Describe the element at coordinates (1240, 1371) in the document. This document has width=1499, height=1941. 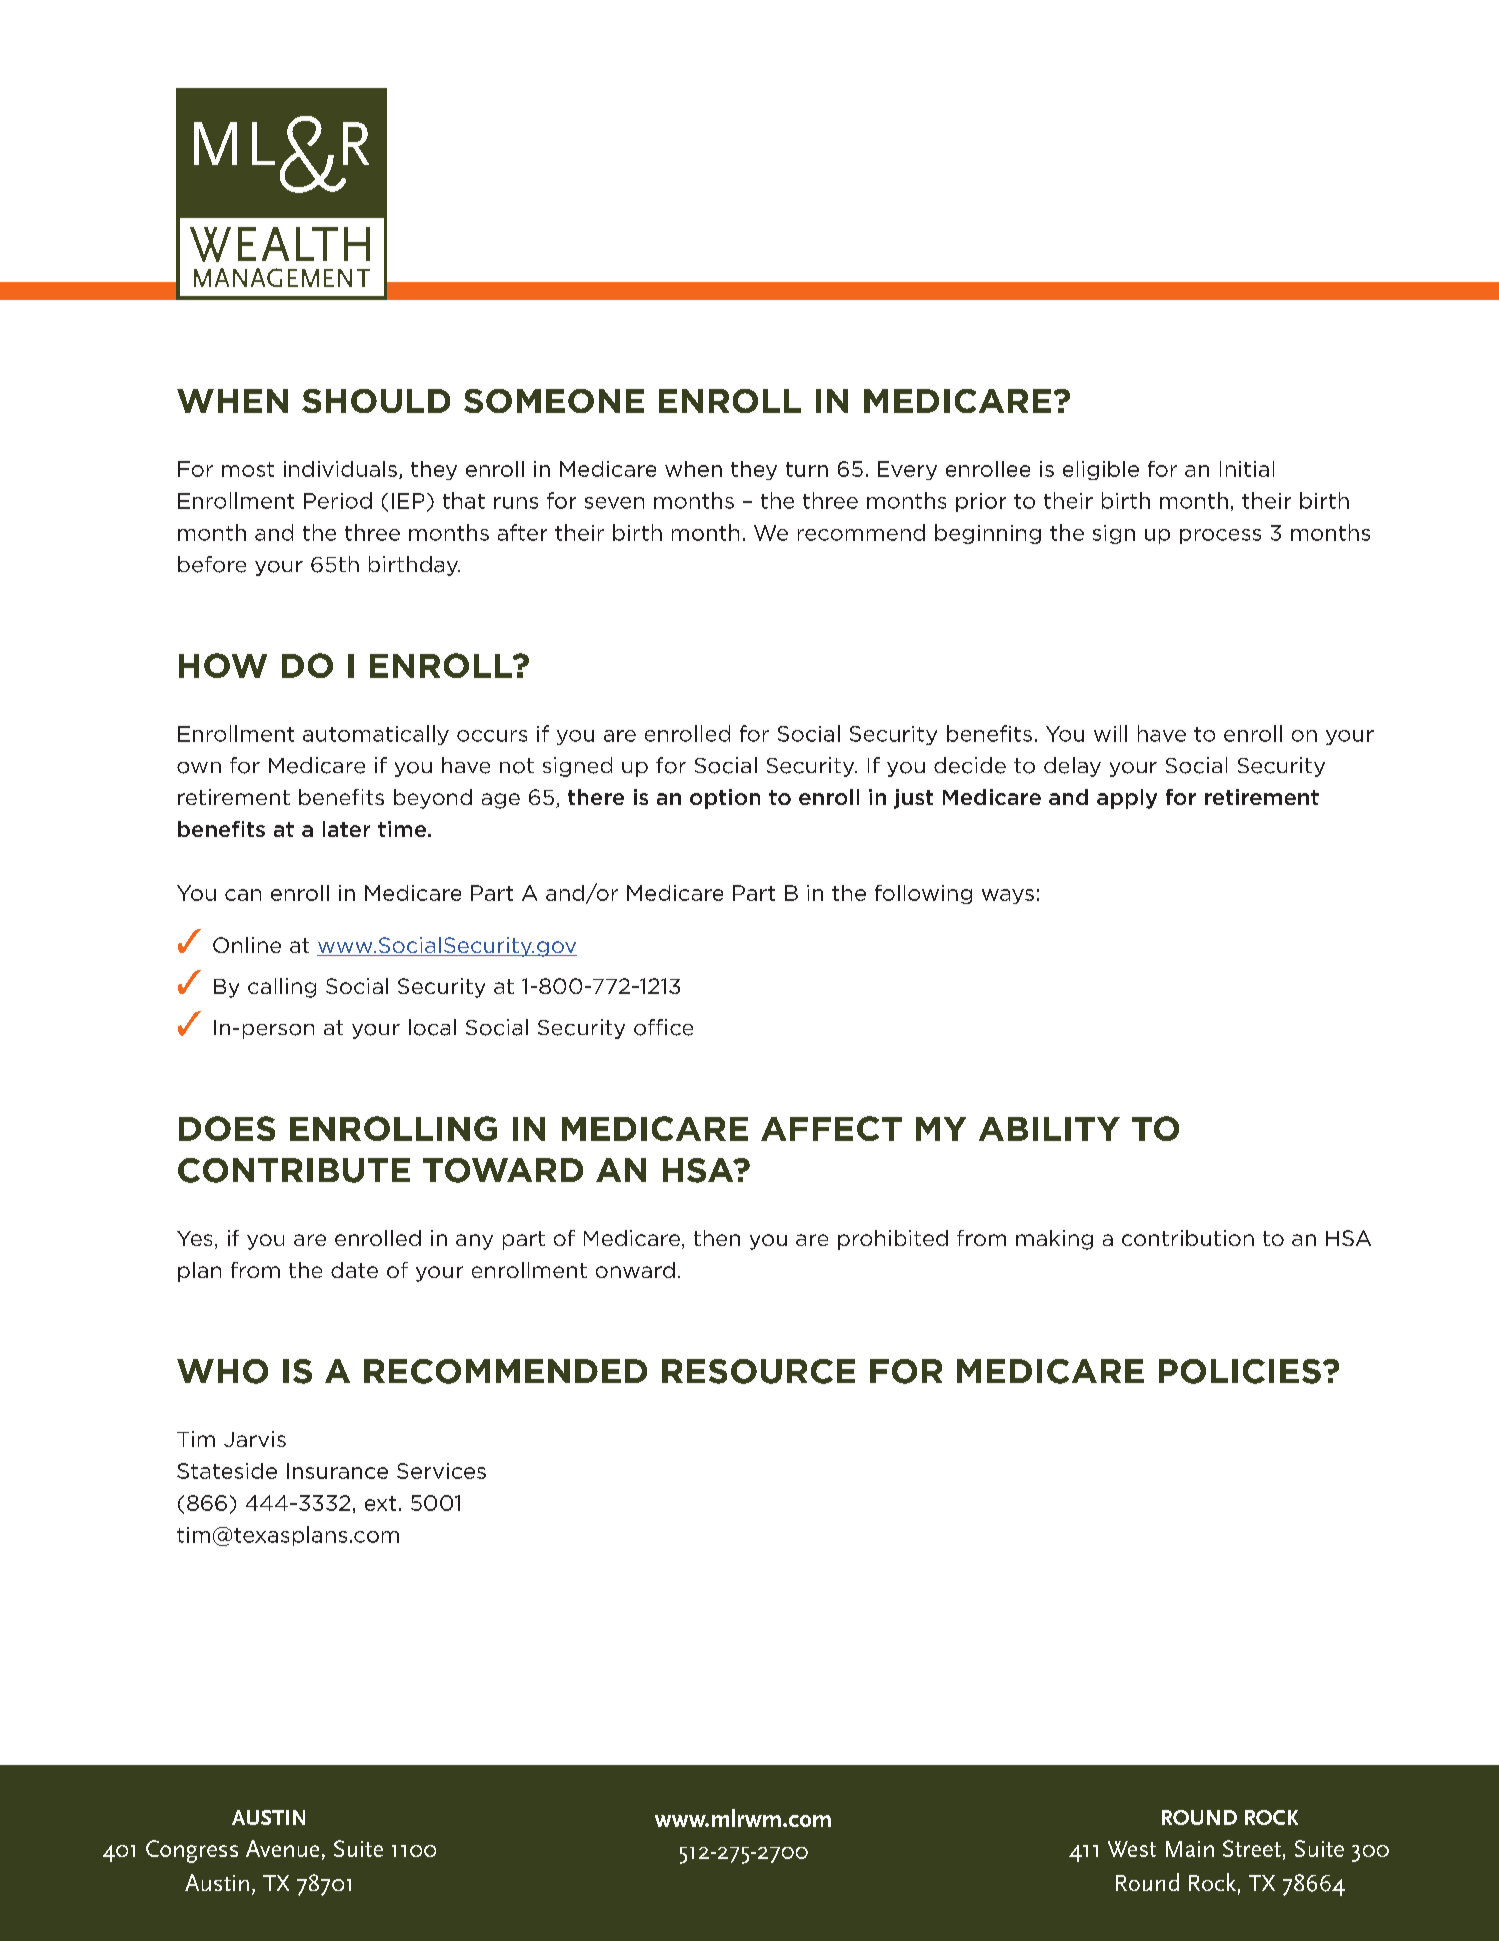
I see `POLICIES` at that location.
